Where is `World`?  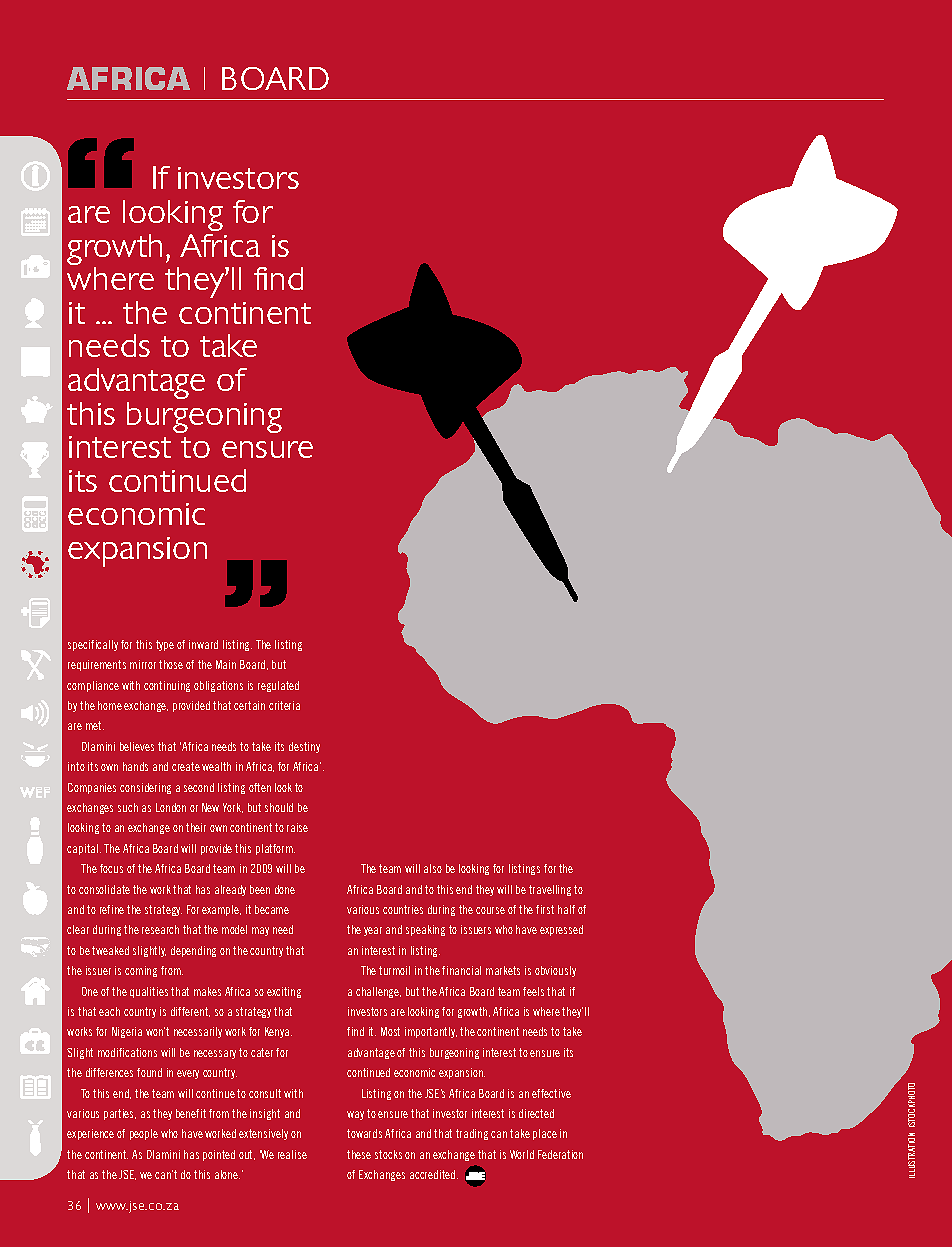 World is located at coordinates (522, 1154).
